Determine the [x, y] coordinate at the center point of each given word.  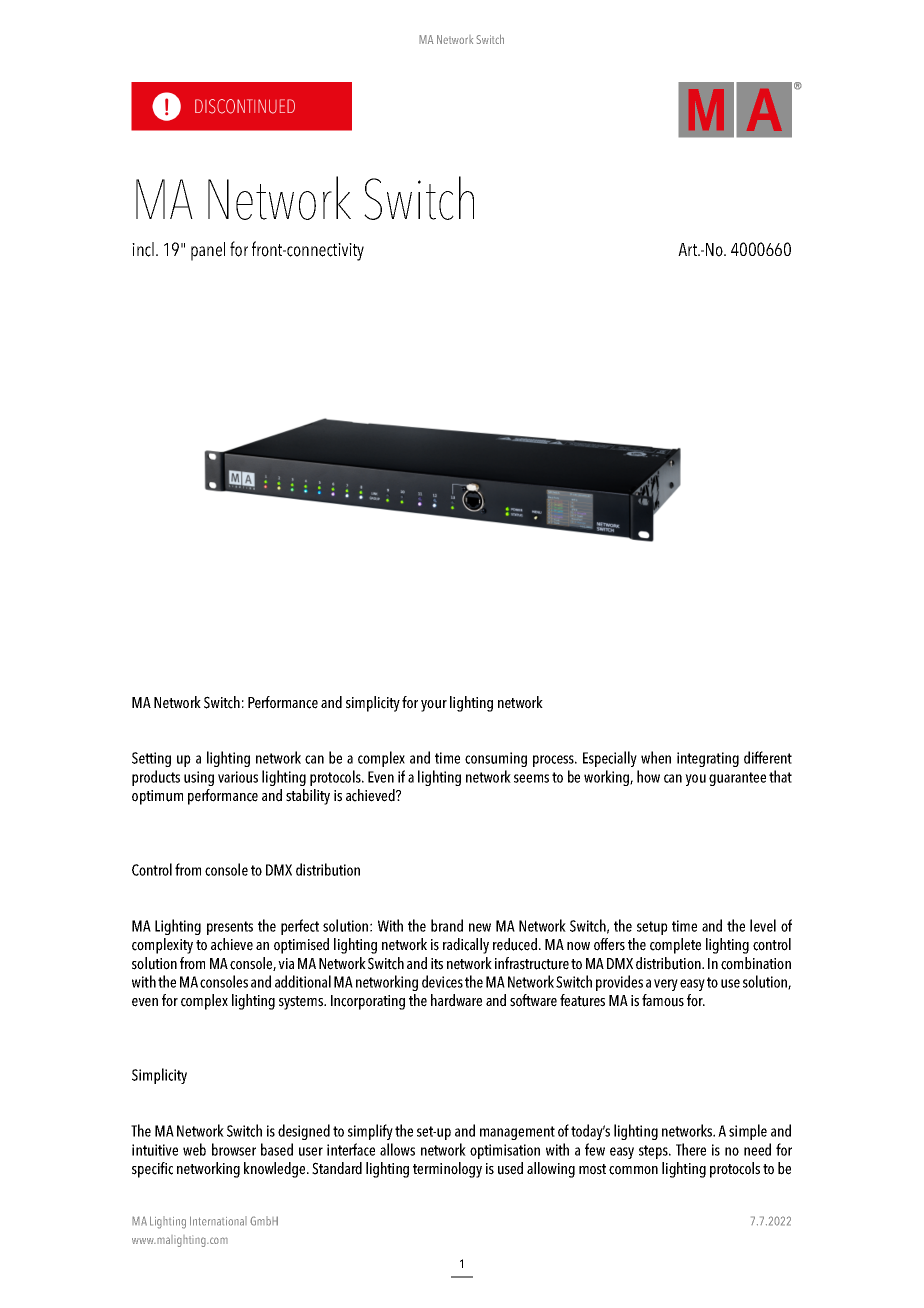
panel [208, 251]
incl [143, 249]
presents [230, 928]
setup [652, 928]
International [218, 1221]
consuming [496, 759]
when [656, 757]
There [691, 1149]
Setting [151, 759]
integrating [708, 759]
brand [447, 925]
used [510, 1168]
